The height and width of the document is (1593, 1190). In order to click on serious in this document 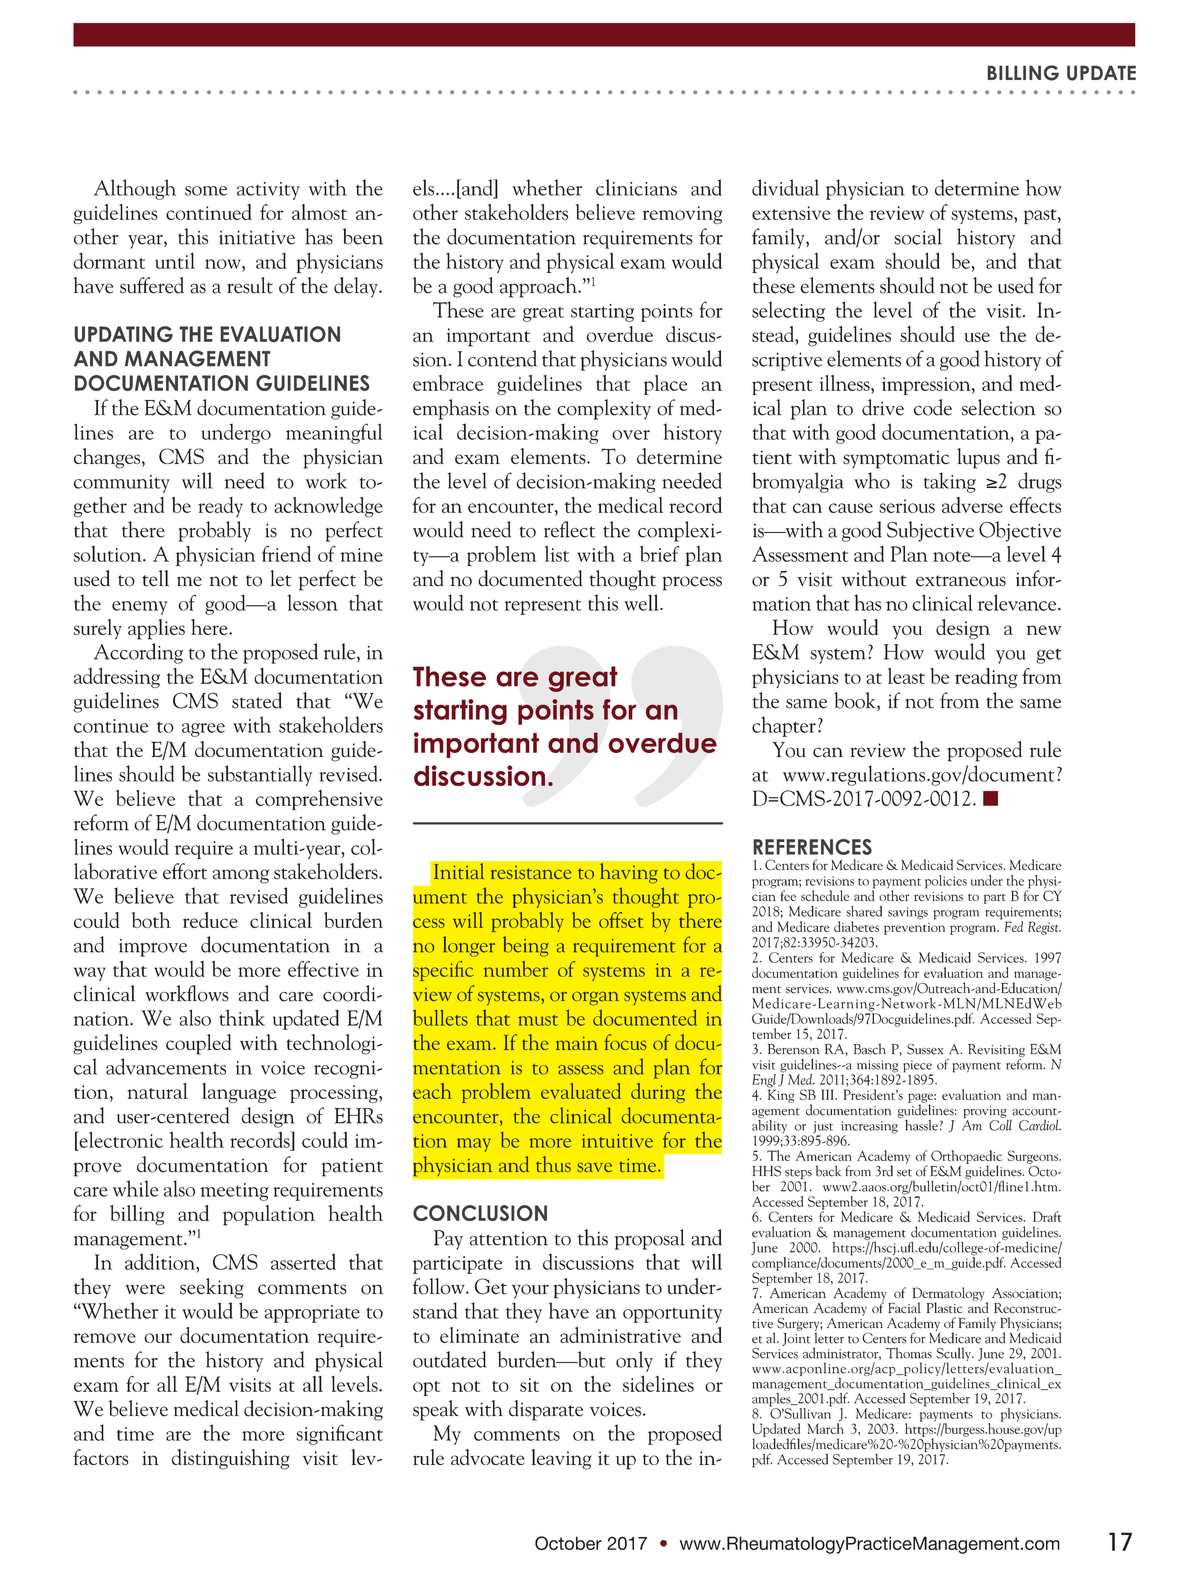, I will do `click(907, 506)`.
